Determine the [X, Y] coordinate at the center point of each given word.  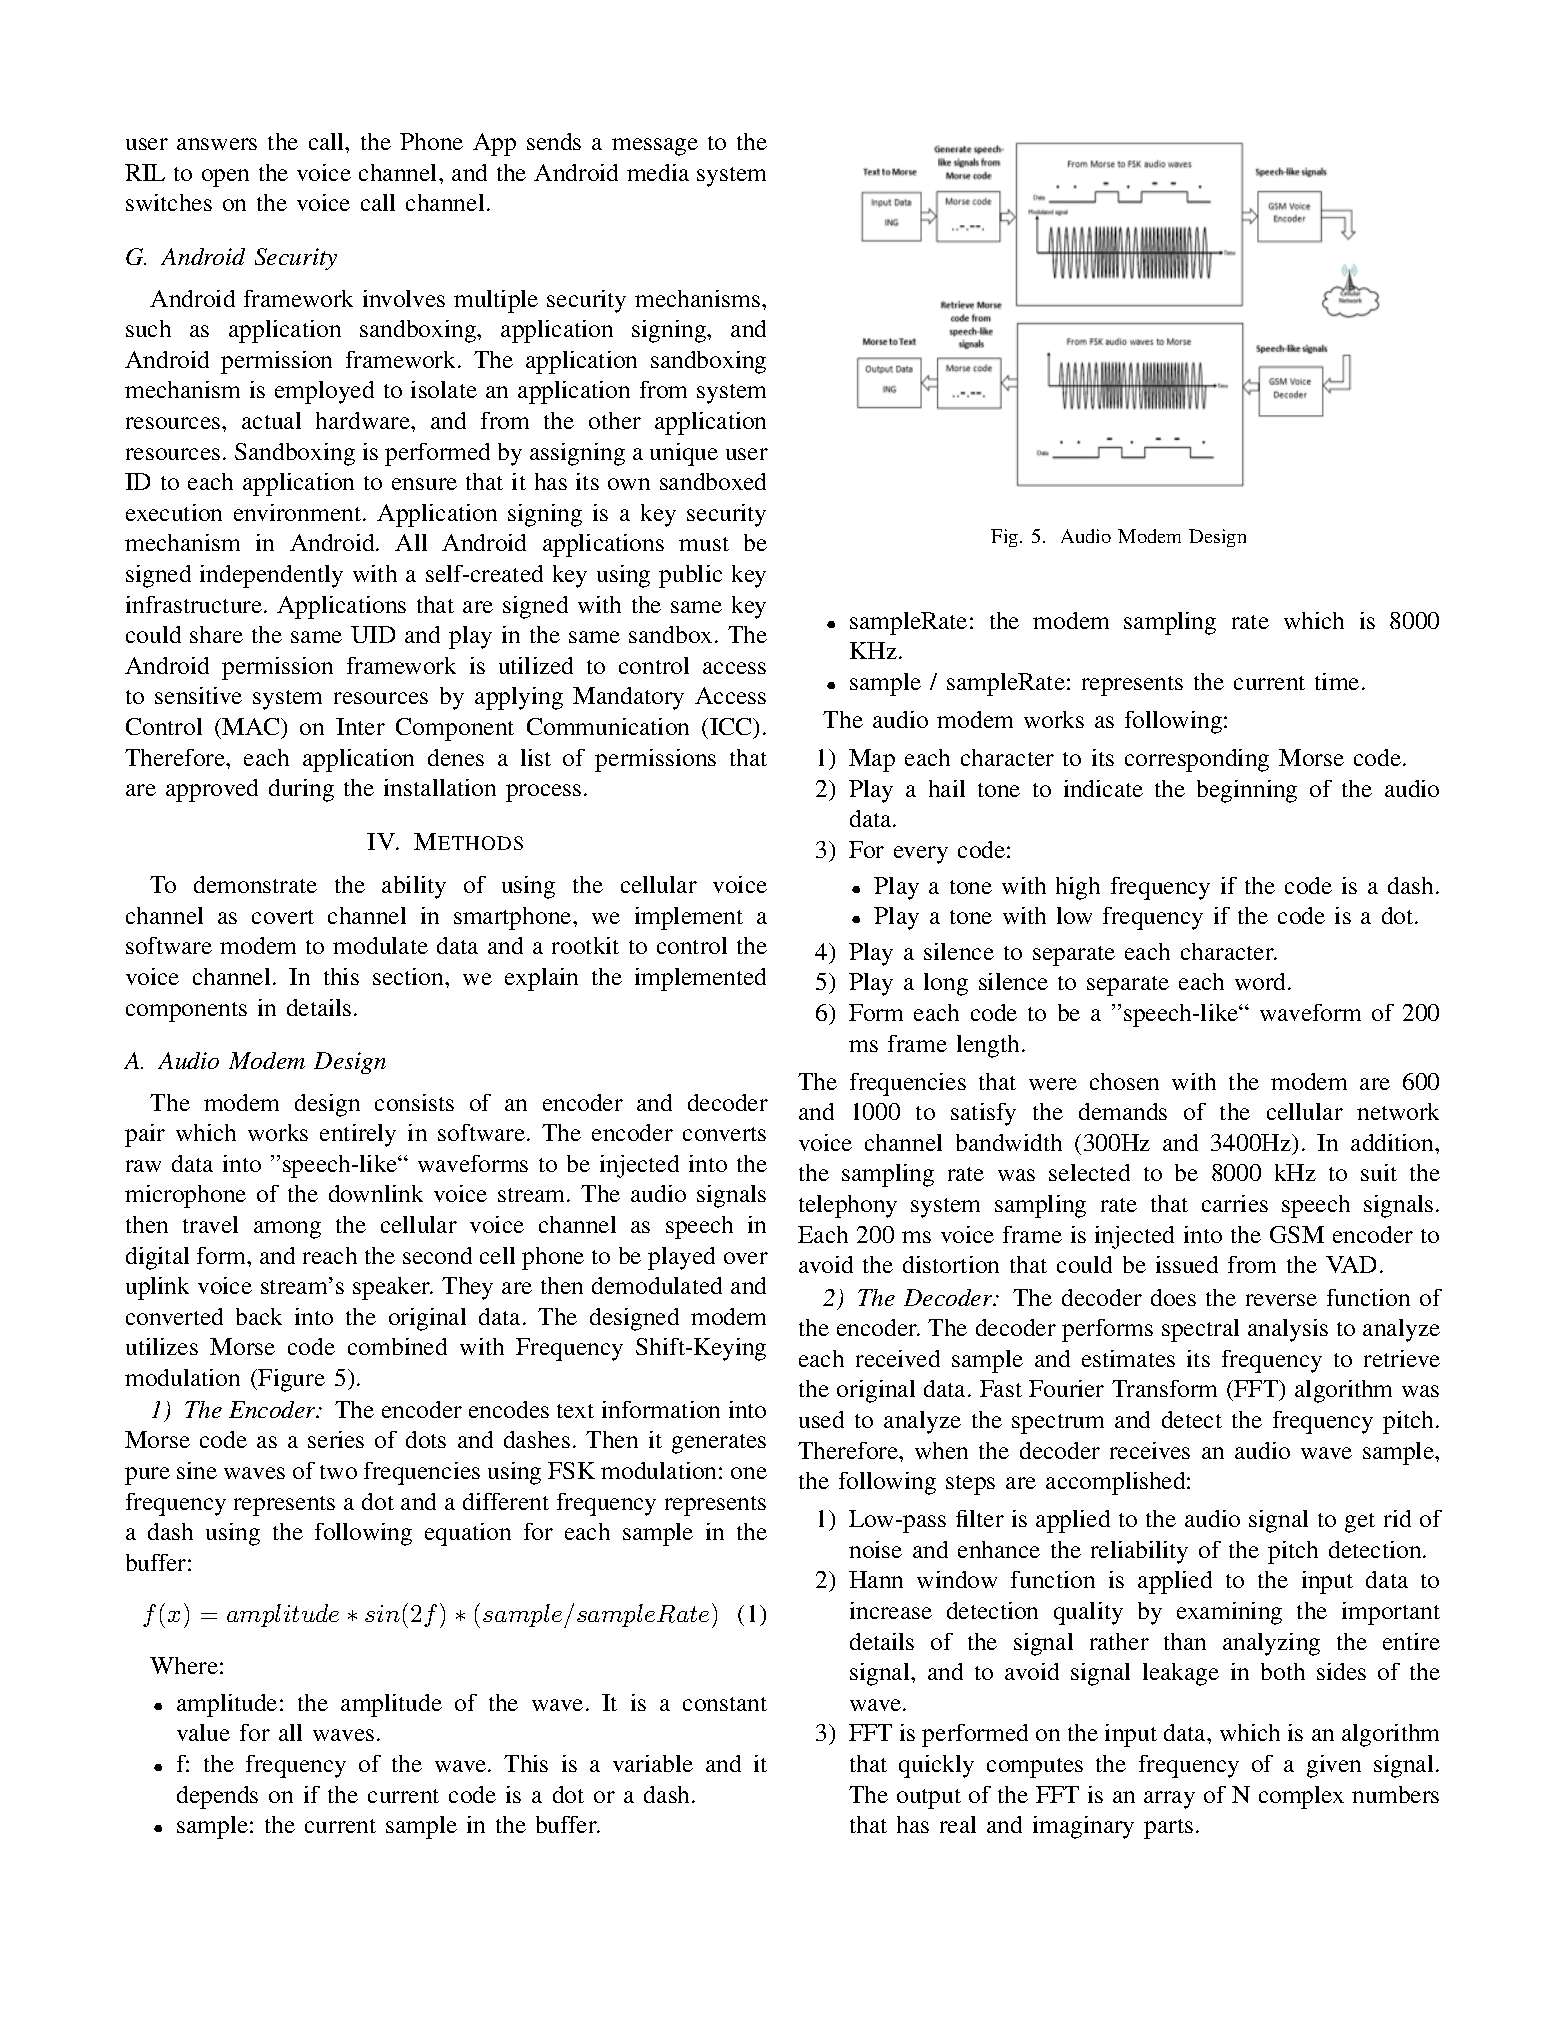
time [1337, 681]
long [946, 984]
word [1262, 981]
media [658, 172]
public [690, 576]
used [821, 1419]
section [409, 976]
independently [271, 576]
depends [217, 1797]
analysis [1288, 1330]
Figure [291, 1380]
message [655, 147]
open [225, 178]
